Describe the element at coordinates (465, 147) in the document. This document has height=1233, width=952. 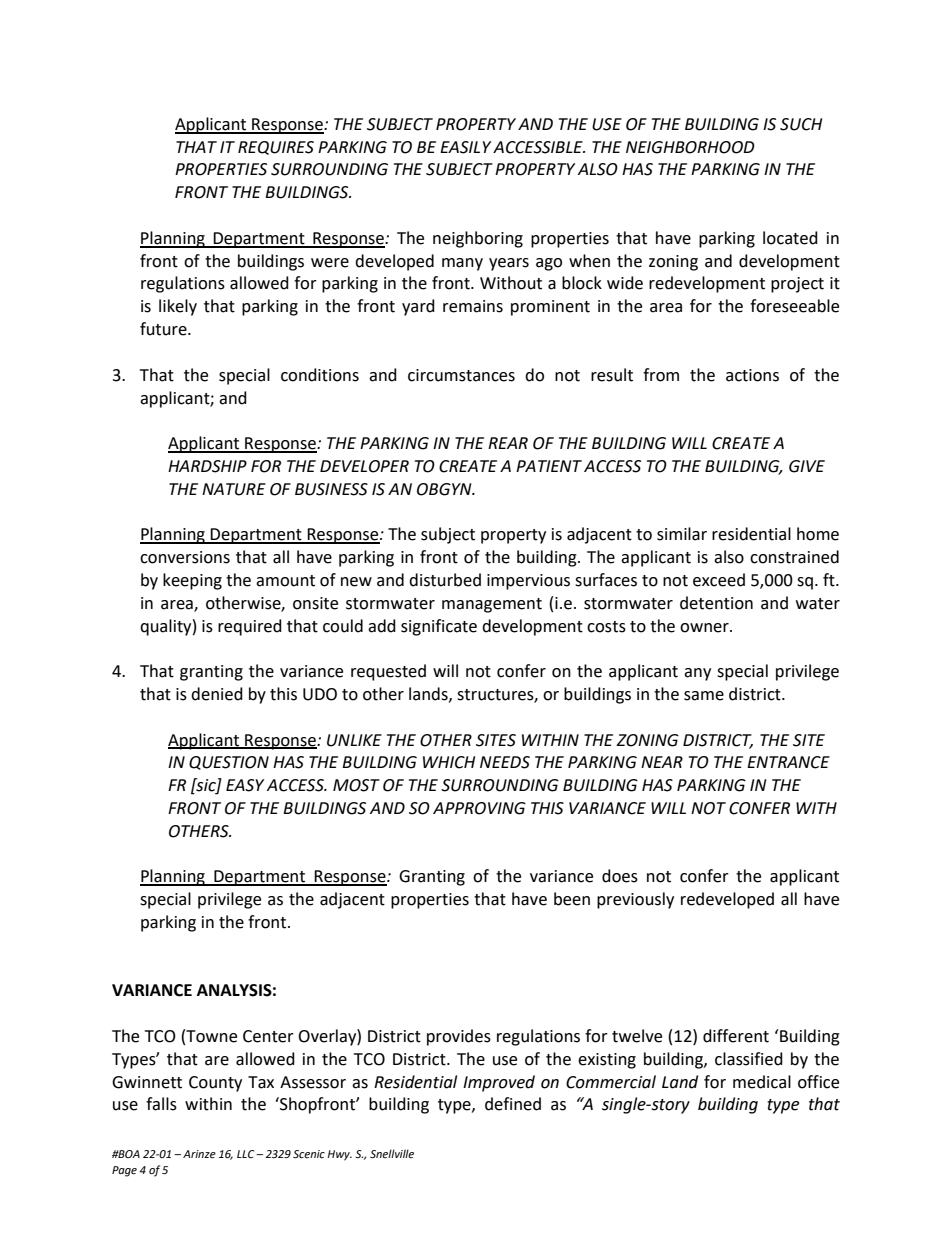
I see `EASILY` at that location.
